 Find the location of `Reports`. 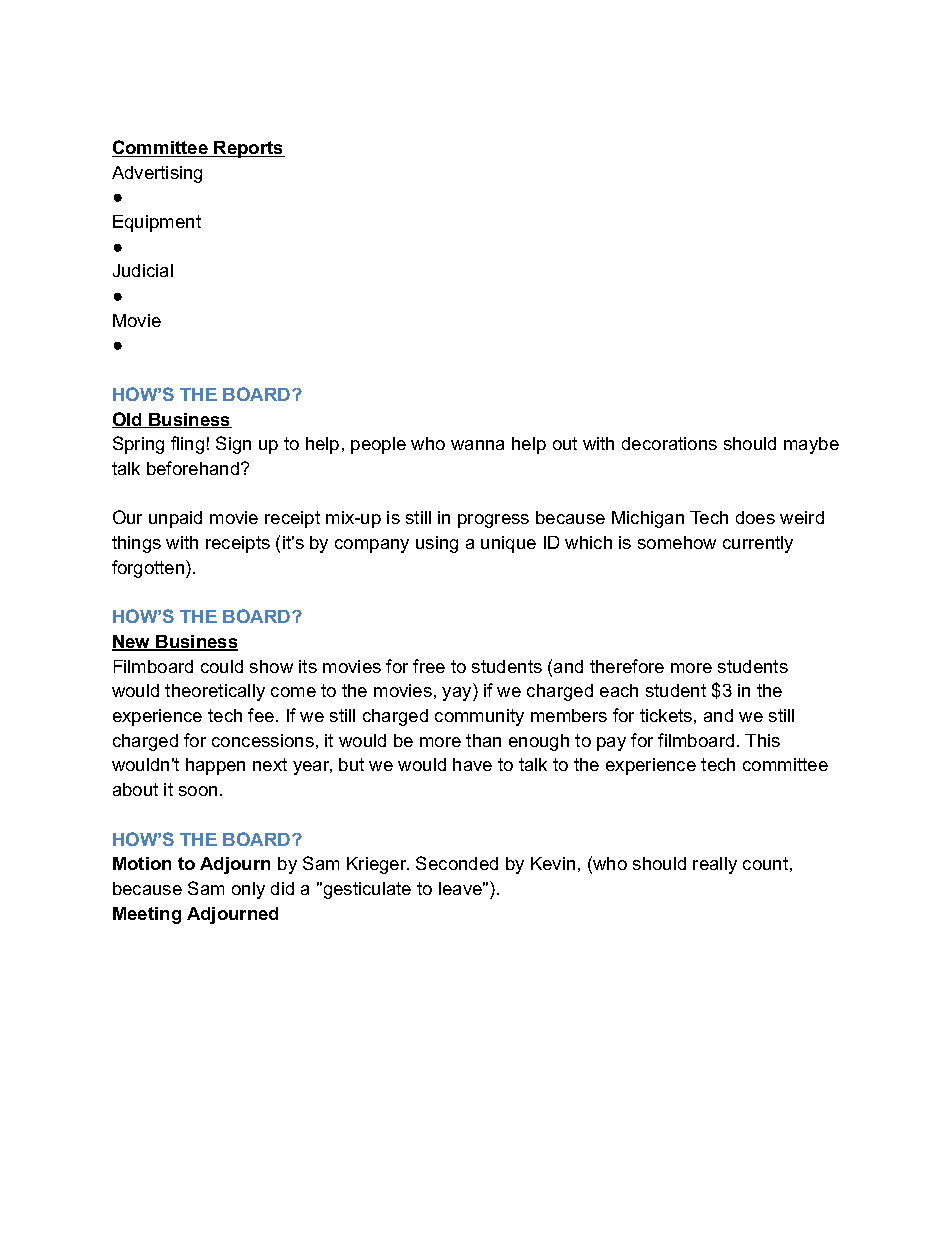

Reports is located at coordinates (248, 149).
